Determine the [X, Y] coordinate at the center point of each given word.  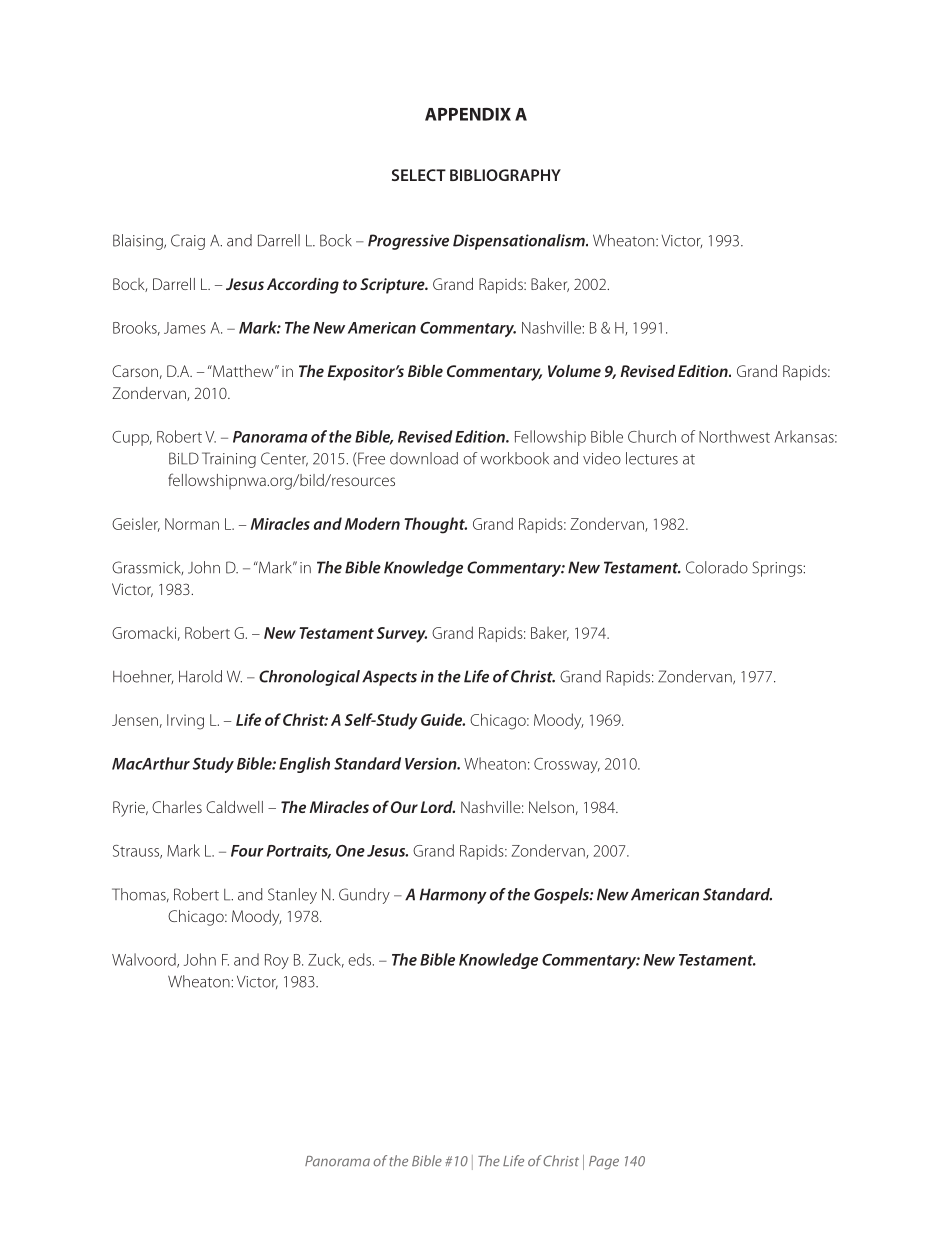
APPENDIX [468, 114]
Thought [435, 525]
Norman [192, 524]
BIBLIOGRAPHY [505, 175]
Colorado [717, 567]
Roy [277, 961]
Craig [188, 242]
